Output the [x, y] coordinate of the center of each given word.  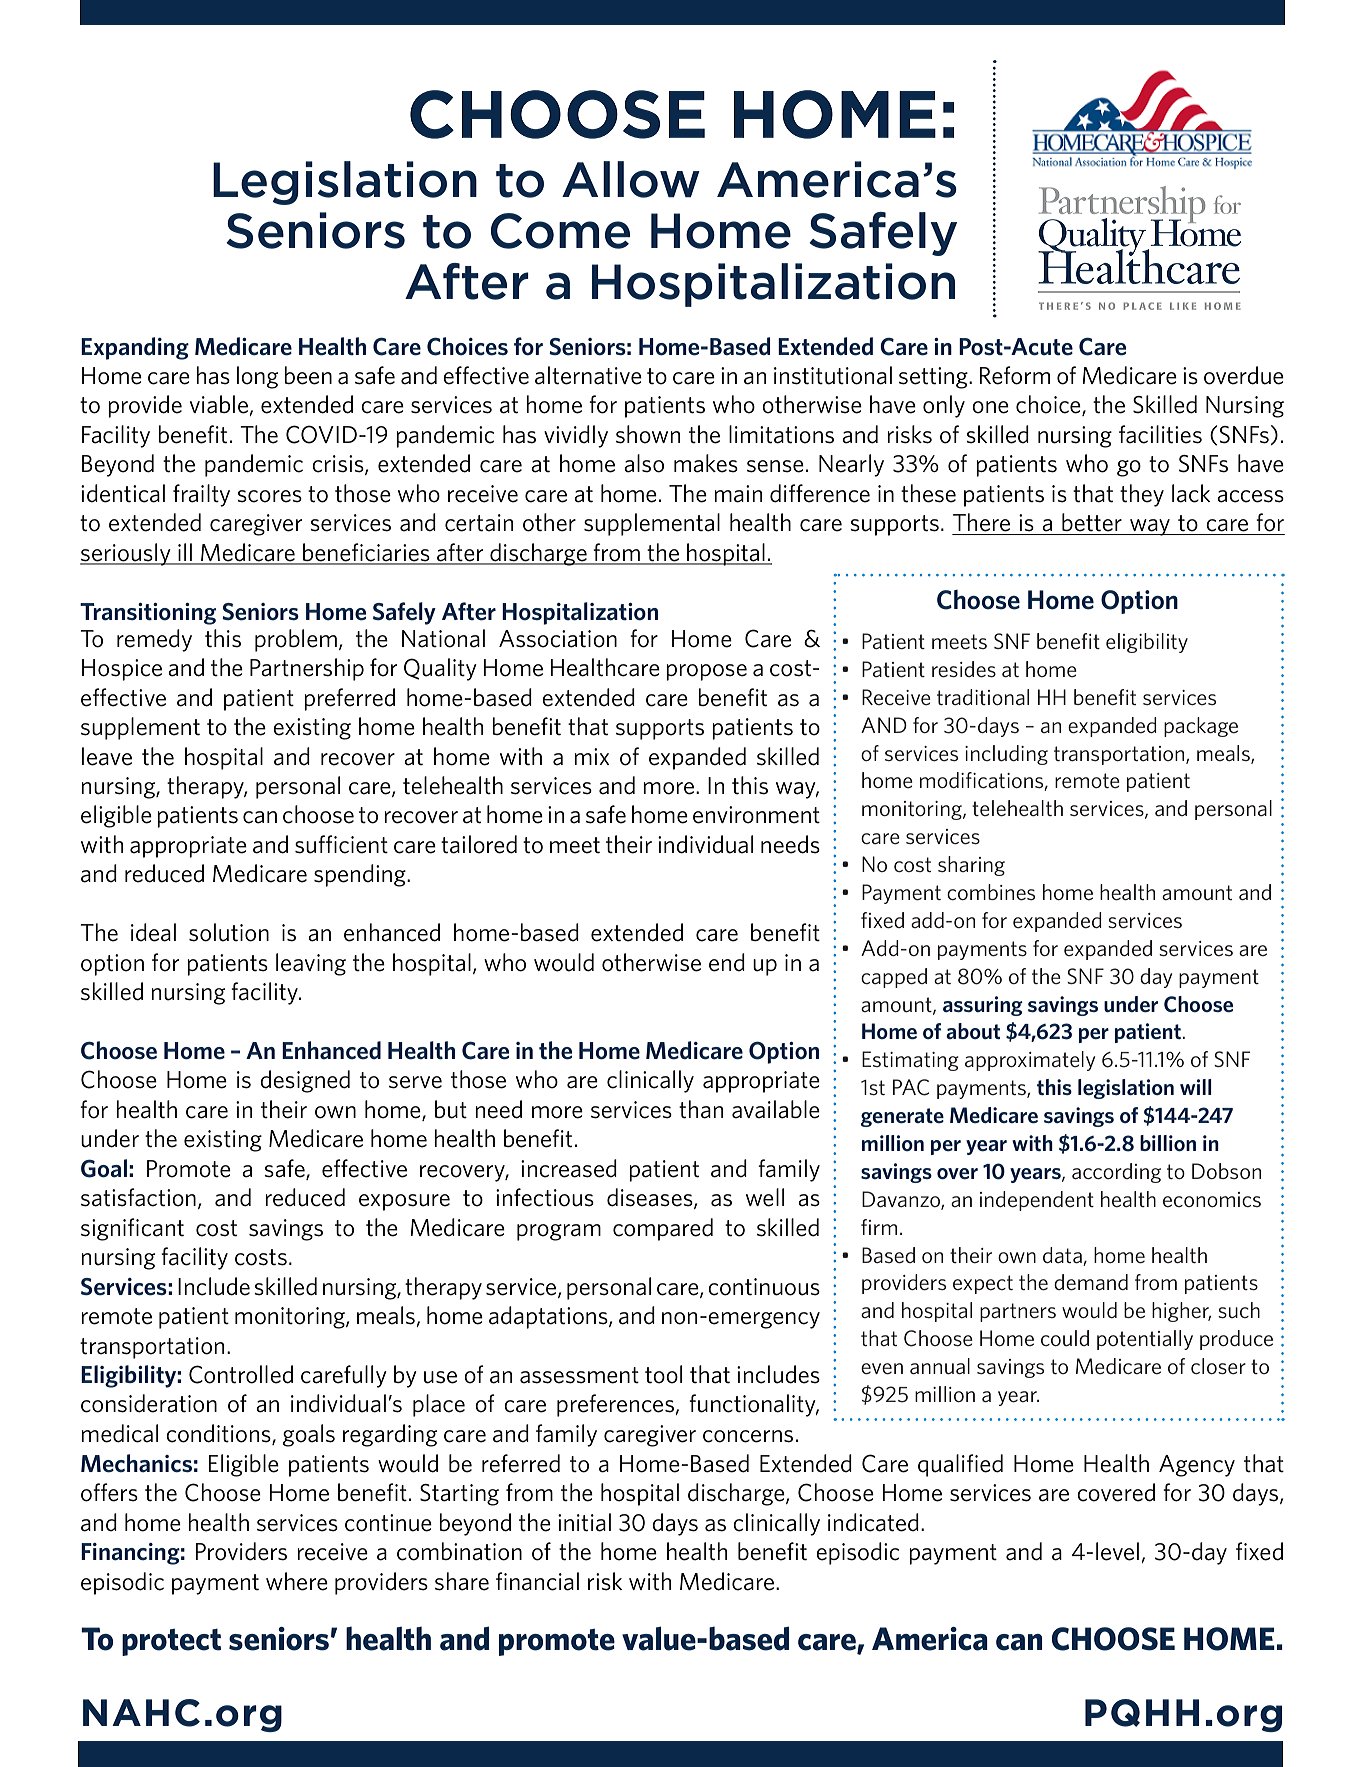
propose [706, 672]
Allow [631, 179]
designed [305, 1081]
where [297, 1581]
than [701, 1109]
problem [296, 640]
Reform [1015, 375]
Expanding [135, 348]
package [1201, 727]
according [1116, 1173]
